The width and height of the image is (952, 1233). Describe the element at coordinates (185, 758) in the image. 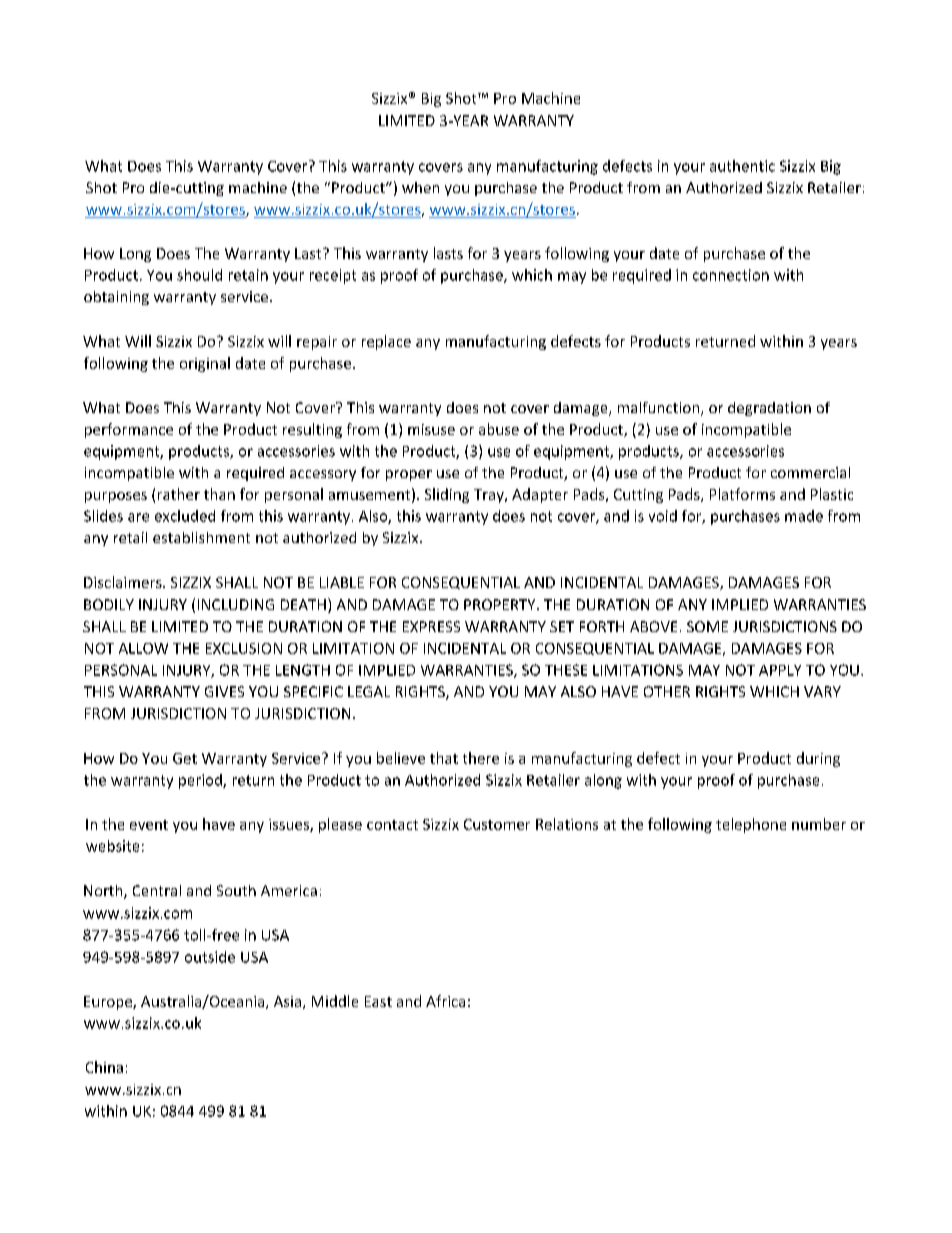

I see `Get` at that location.
